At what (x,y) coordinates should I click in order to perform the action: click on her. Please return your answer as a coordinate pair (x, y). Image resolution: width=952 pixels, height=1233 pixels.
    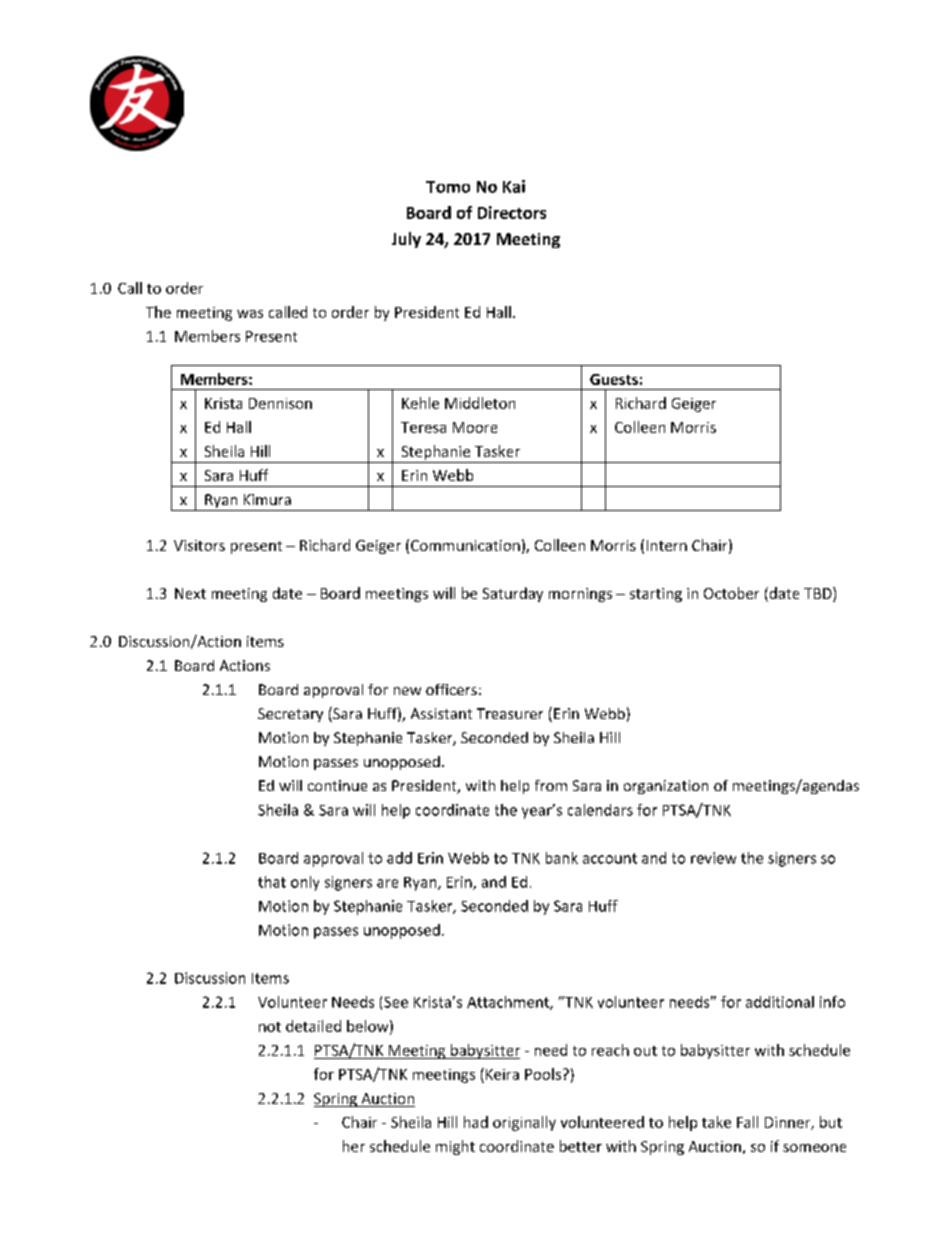
    Looking at the image, I should click on (354, 1146).
